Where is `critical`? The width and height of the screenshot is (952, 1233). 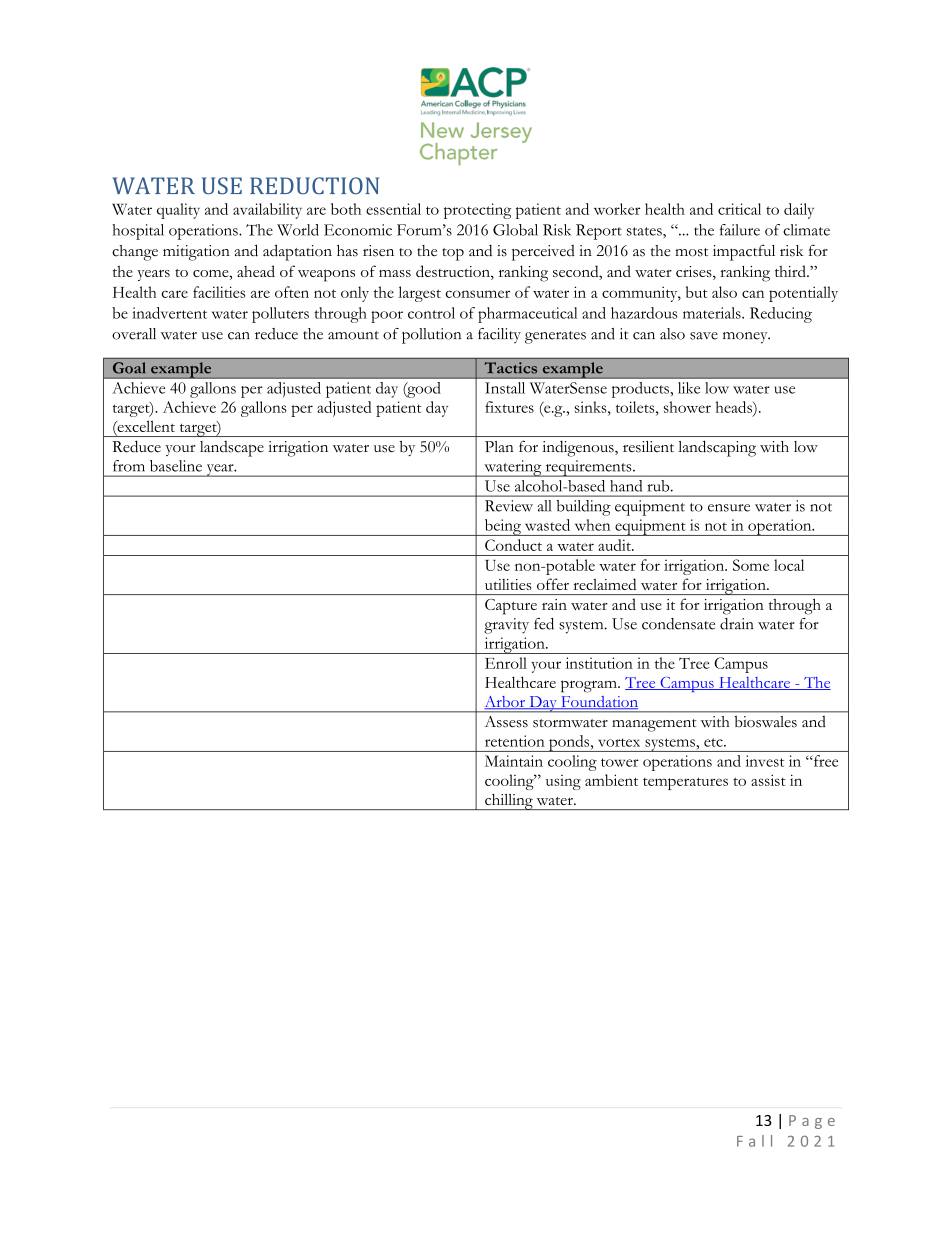 critical is located at coordinates (739, 209).
